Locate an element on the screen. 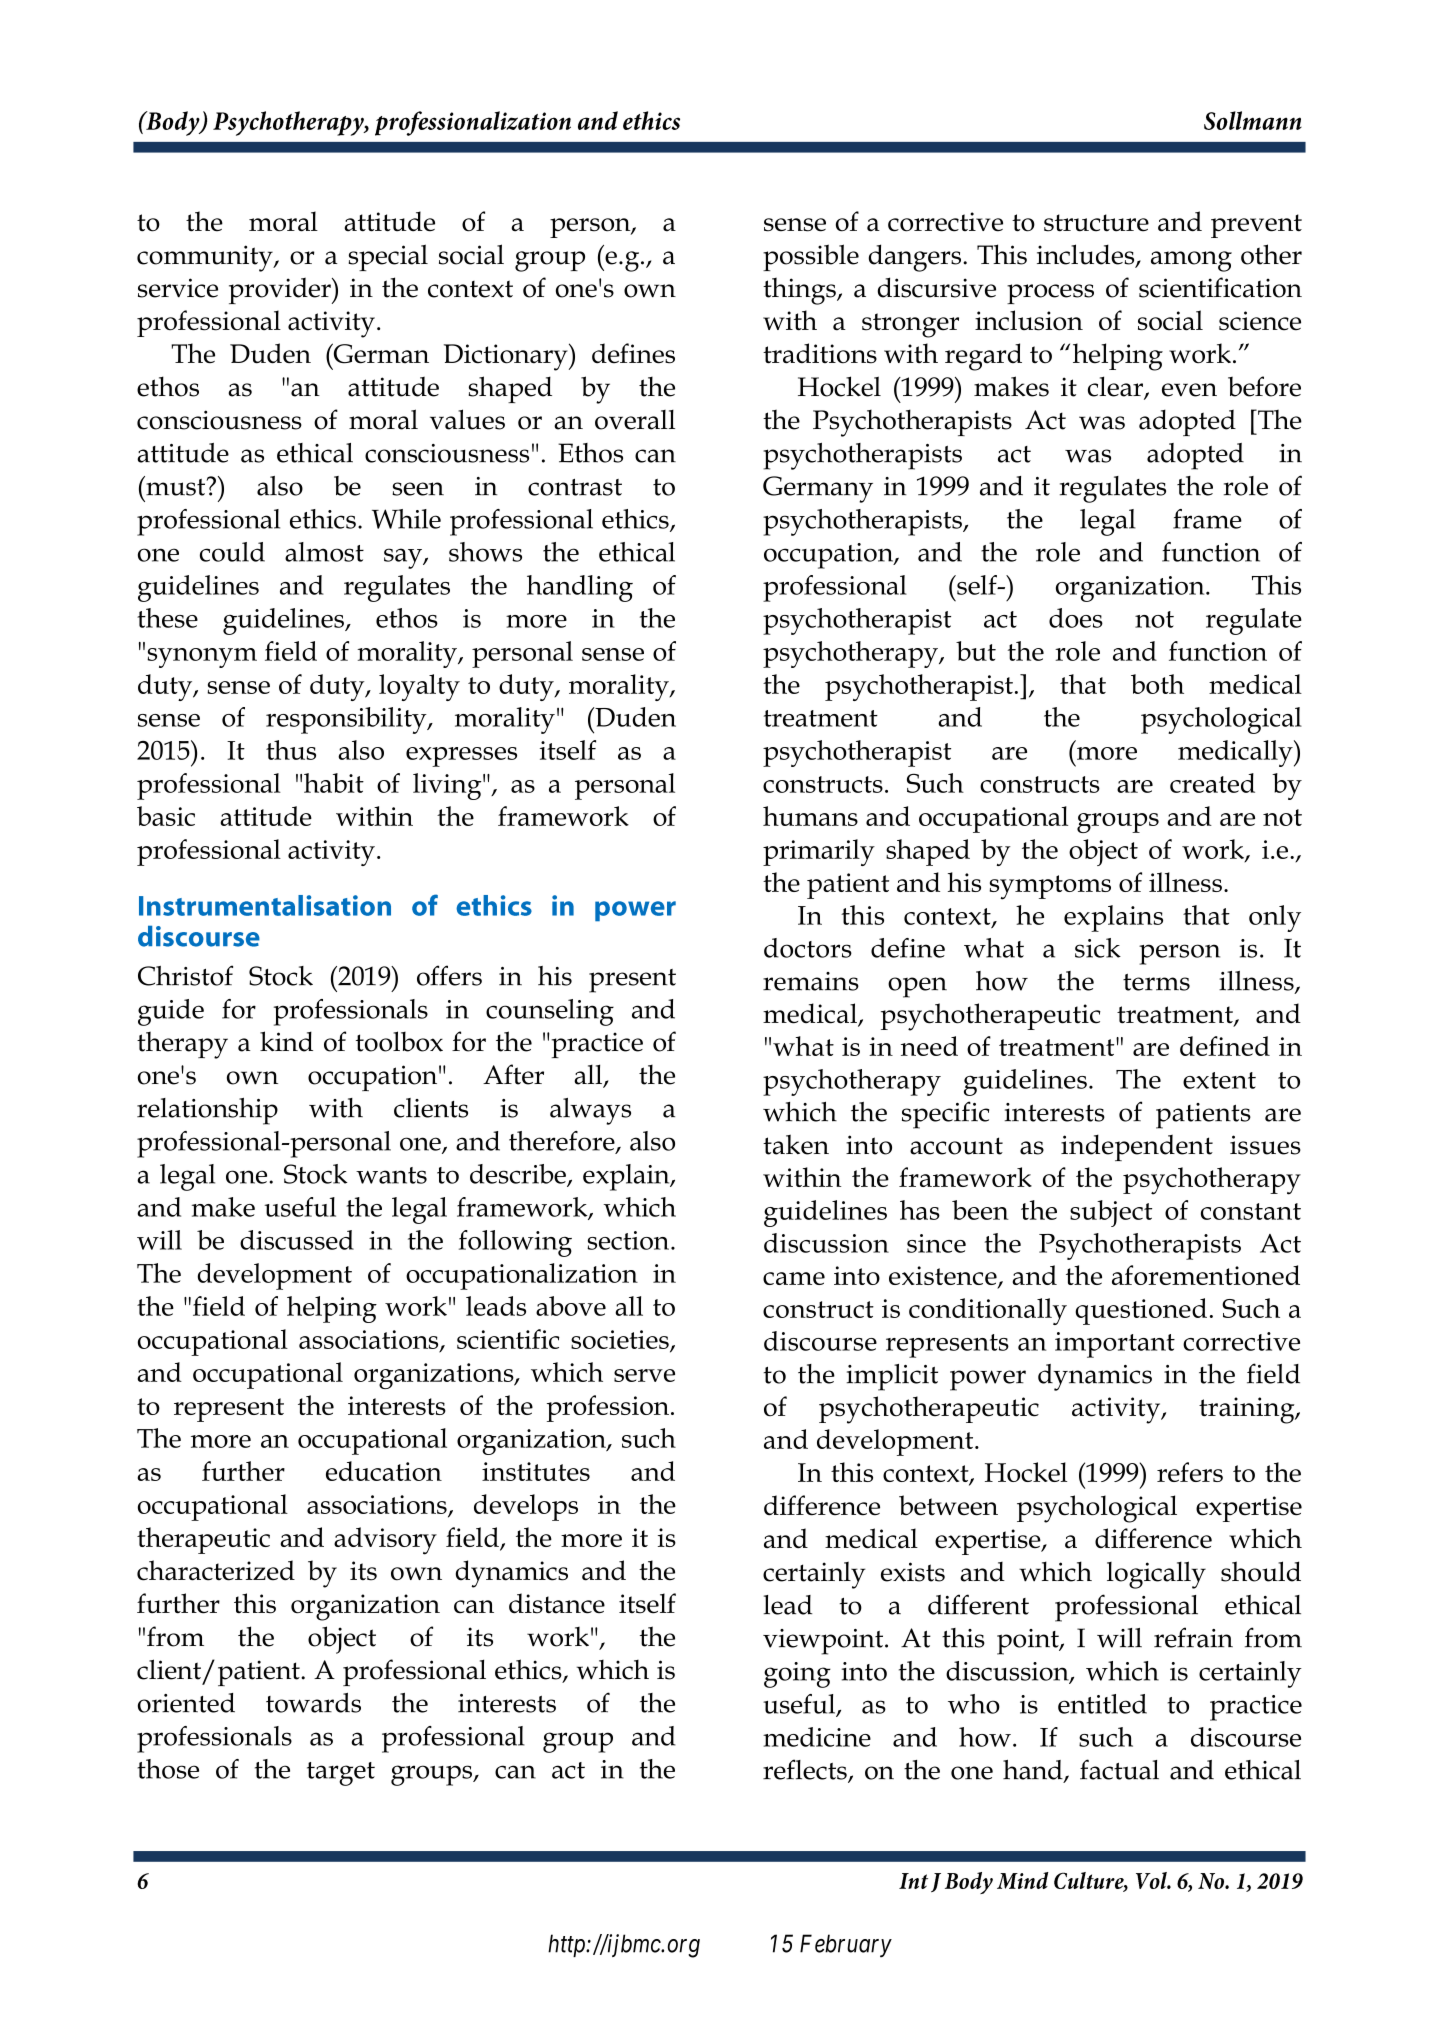 The width and height of the screenshot is (1439, 2035). serve is located at coordinates (644, 1375).
